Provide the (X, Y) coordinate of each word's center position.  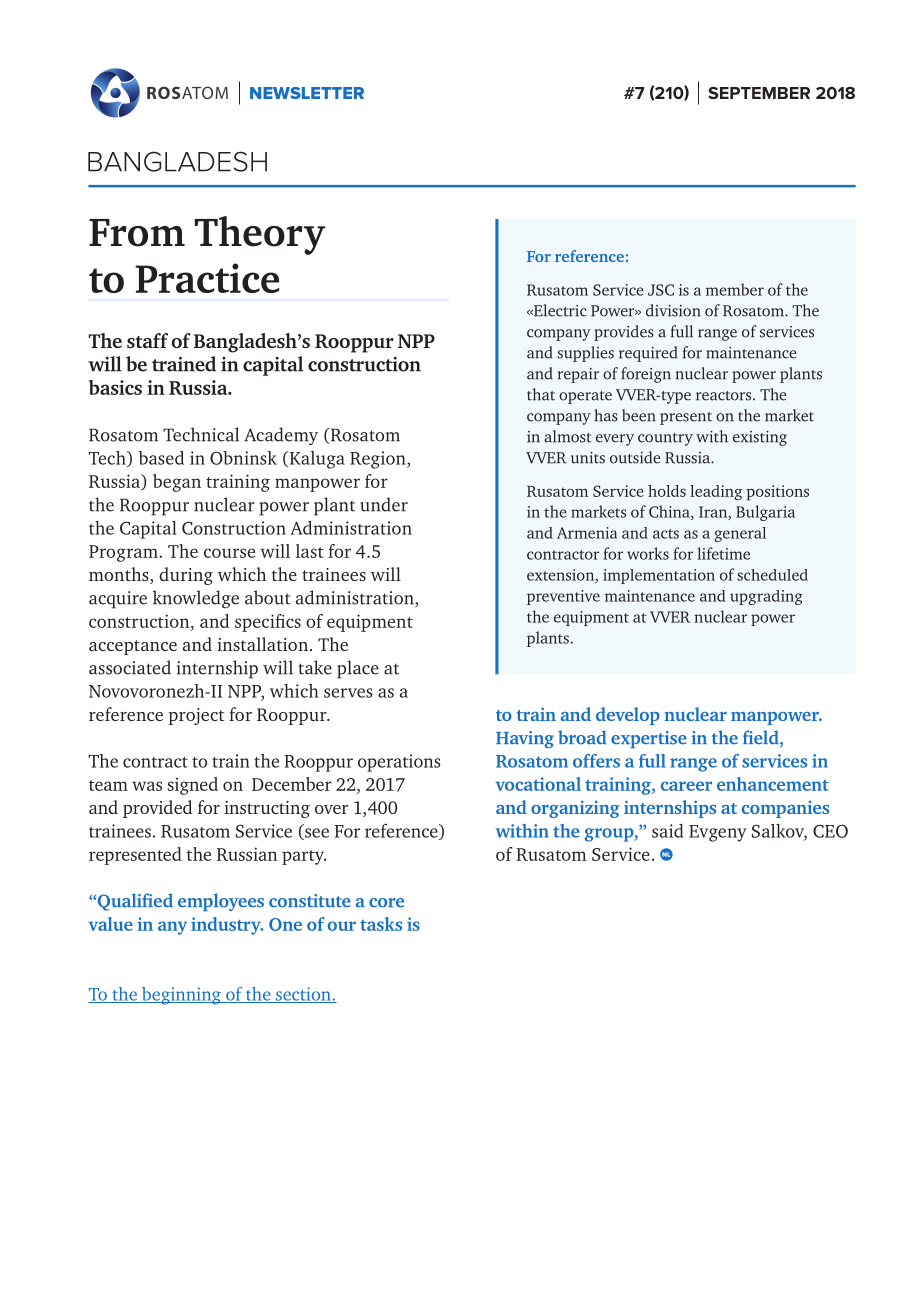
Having (525, 739)
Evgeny (718, 833)
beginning (181, 996)
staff (147, 340)
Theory (260, 235)
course (229, 553)
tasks (381, 924)
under (384, 504)
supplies (585, 354)
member (735, 289)
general (740, 534)
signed (192, 786)
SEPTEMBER (759, 93)
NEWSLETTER (307, 93)
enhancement (773, 784)
